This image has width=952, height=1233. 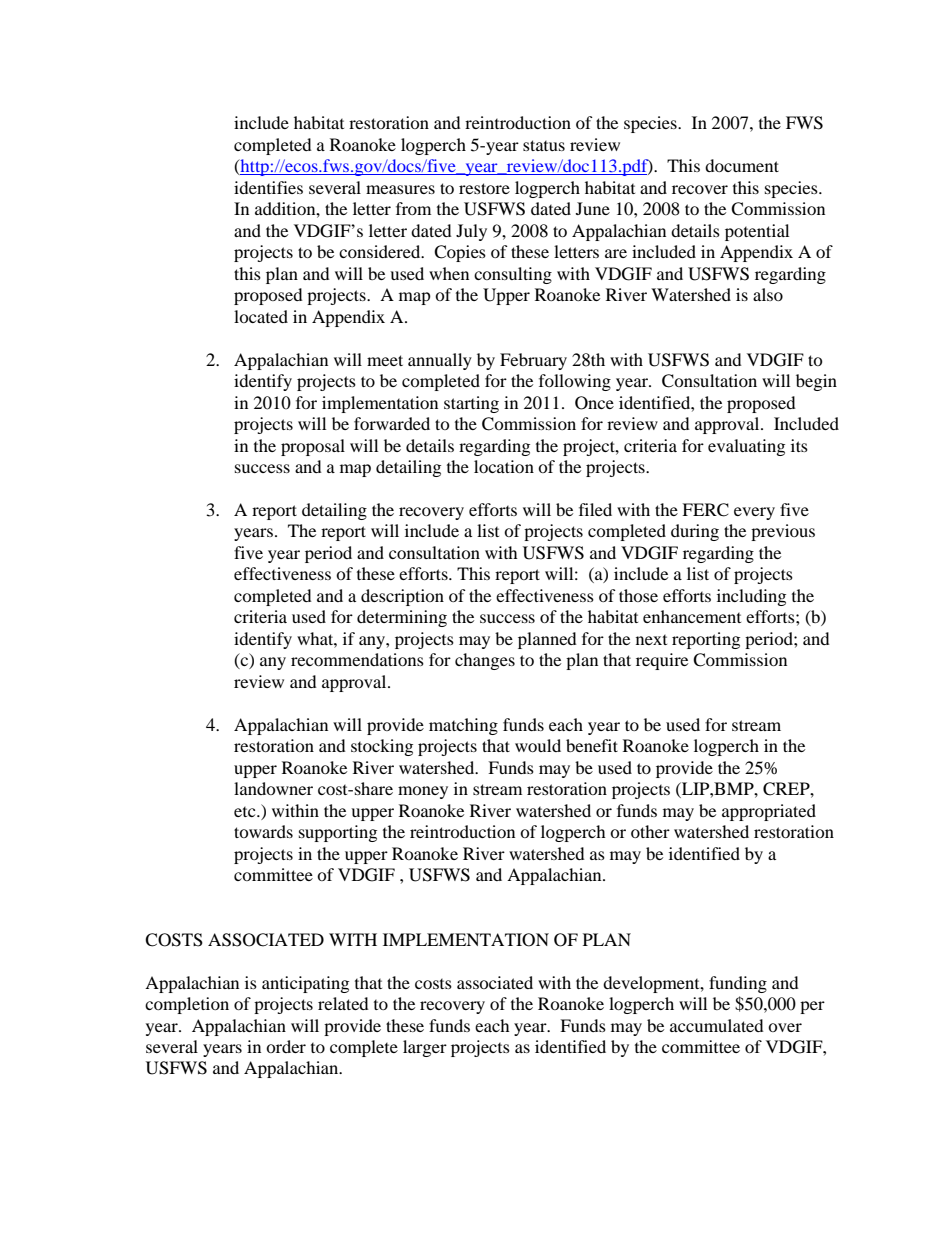 What do you see at coordinates (286, 1046) in the image?
I see `order` at bounding box center [286, 1046].
